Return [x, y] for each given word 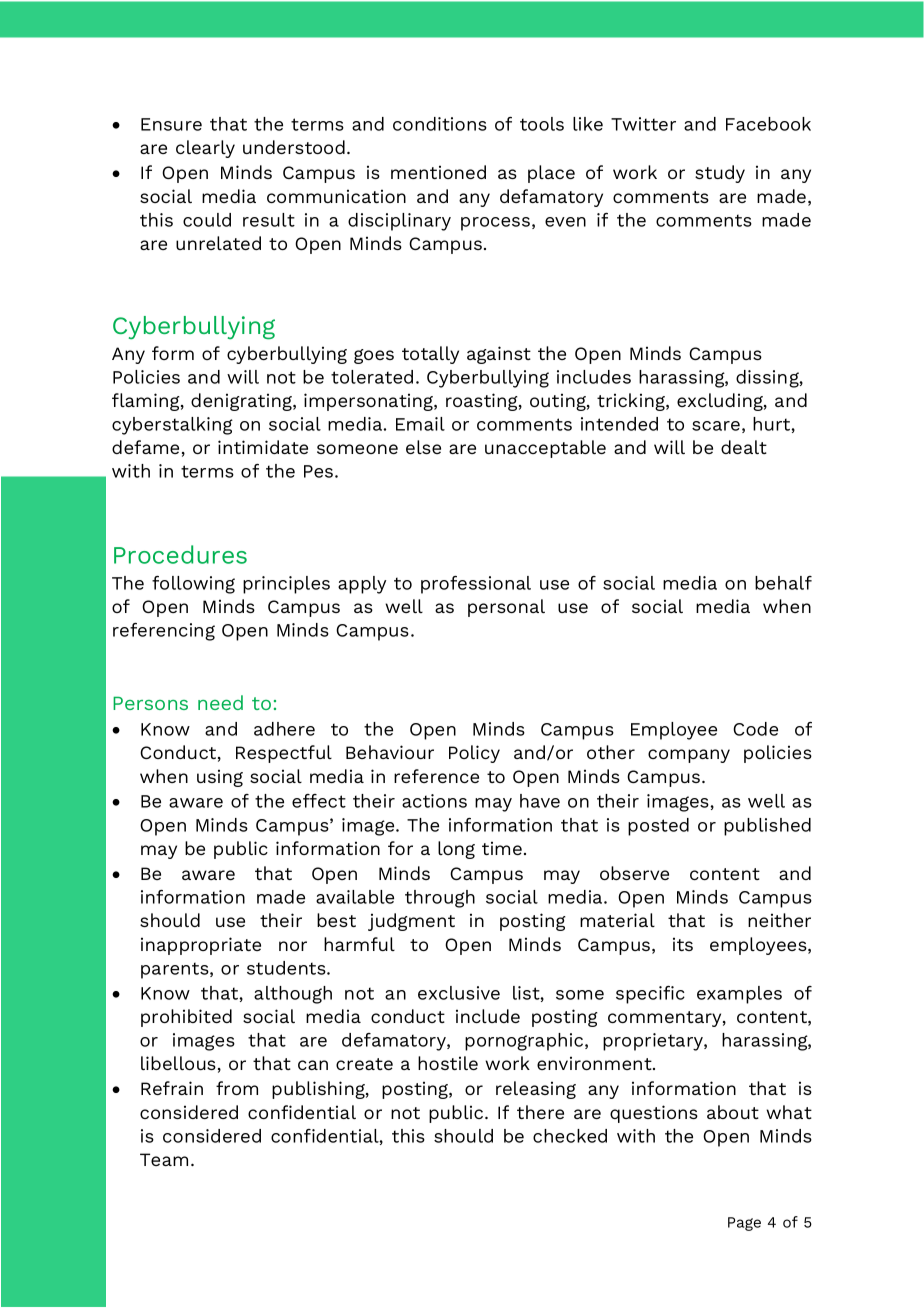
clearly [205, 149]
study [720, 174]
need [220, 702]
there [540, 1112]
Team [164, 1159]
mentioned [438, 172]
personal [506, 608]
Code [755, 729]
